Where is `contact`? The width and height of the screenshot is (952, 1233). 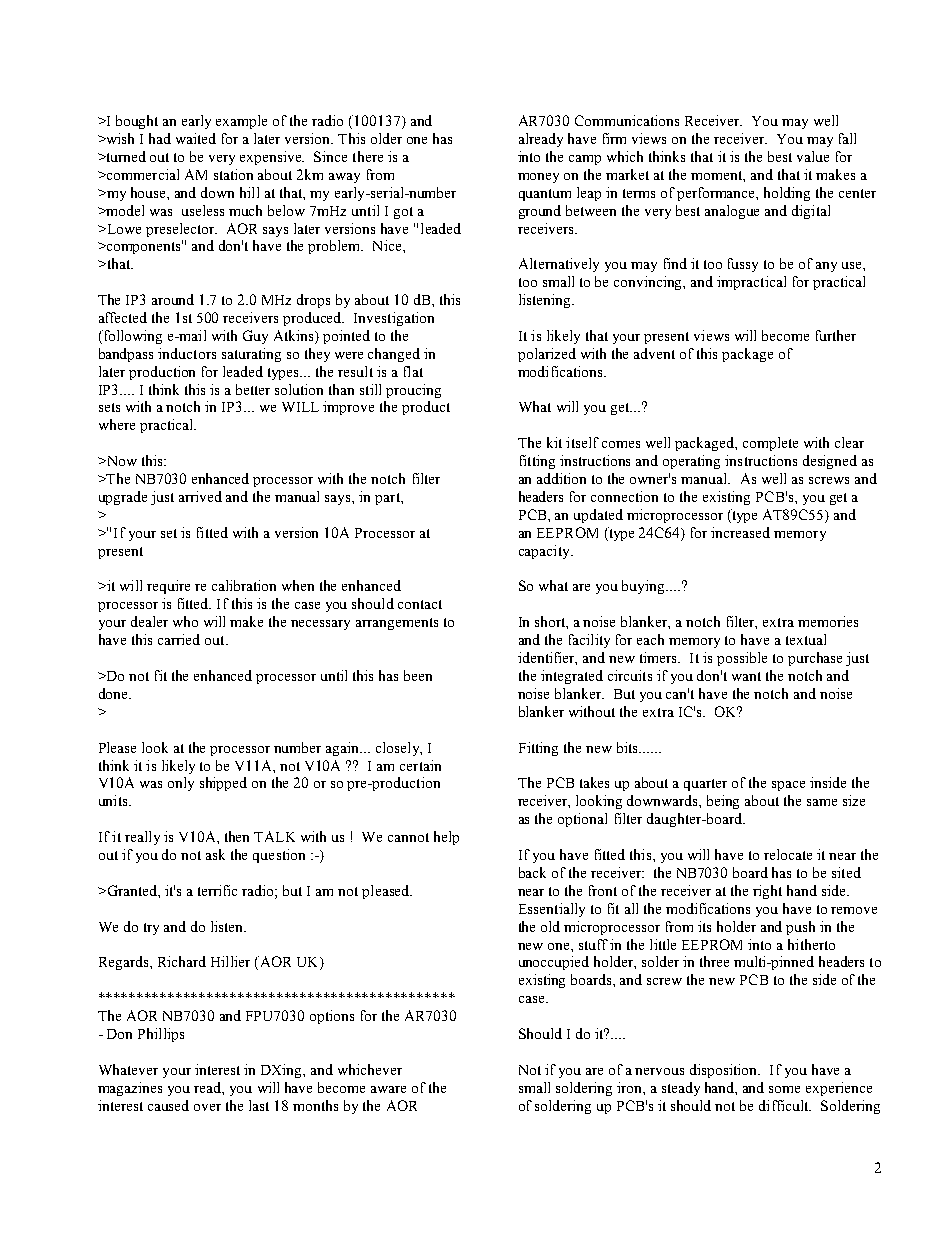 contact is located at coordinates (420, 604).
